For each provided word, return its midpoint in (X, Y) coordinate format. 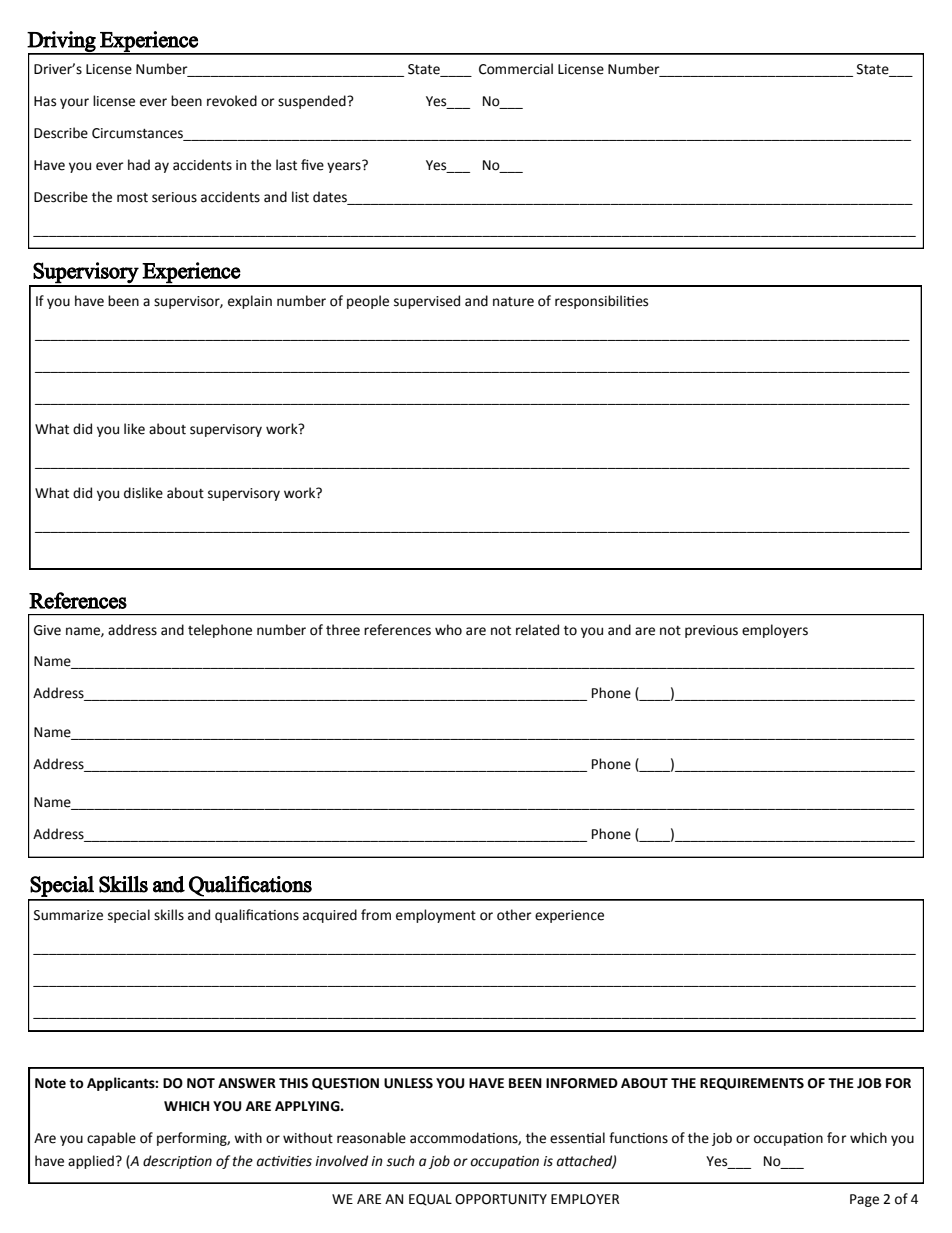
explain (250, 302)
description (177, 1162)
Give (47, 630)
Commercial (516, 69)
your (74, 103)
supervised (427, 302)
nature (513, 302)
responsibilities (601, 302)
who (448, 630)
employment (436, 916)
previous (711, 631)
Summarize (68, 915)
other (514, 915)
